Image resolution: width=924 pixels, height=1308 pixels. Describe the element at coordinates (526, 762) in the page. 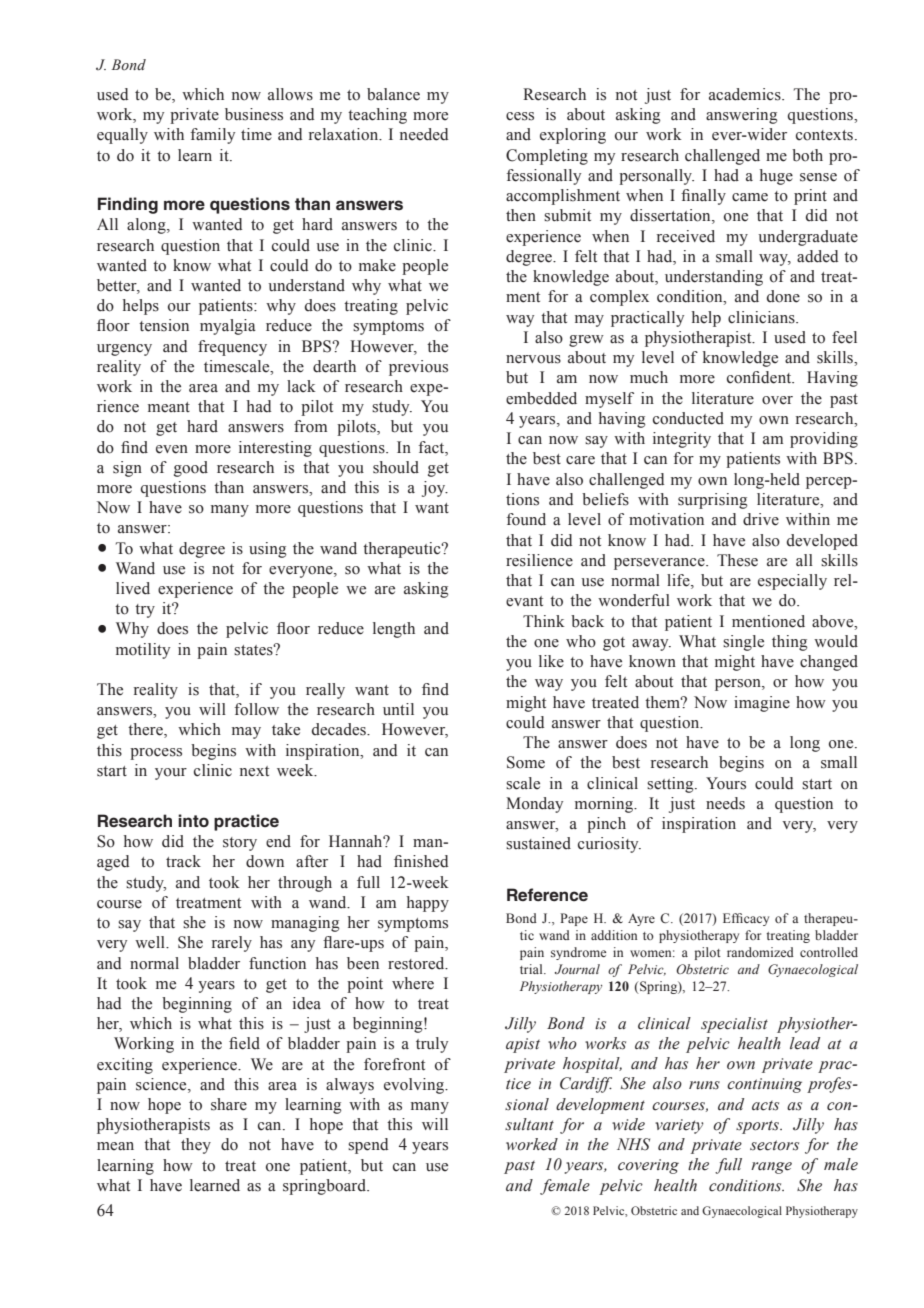

I see `Some` at that location.
